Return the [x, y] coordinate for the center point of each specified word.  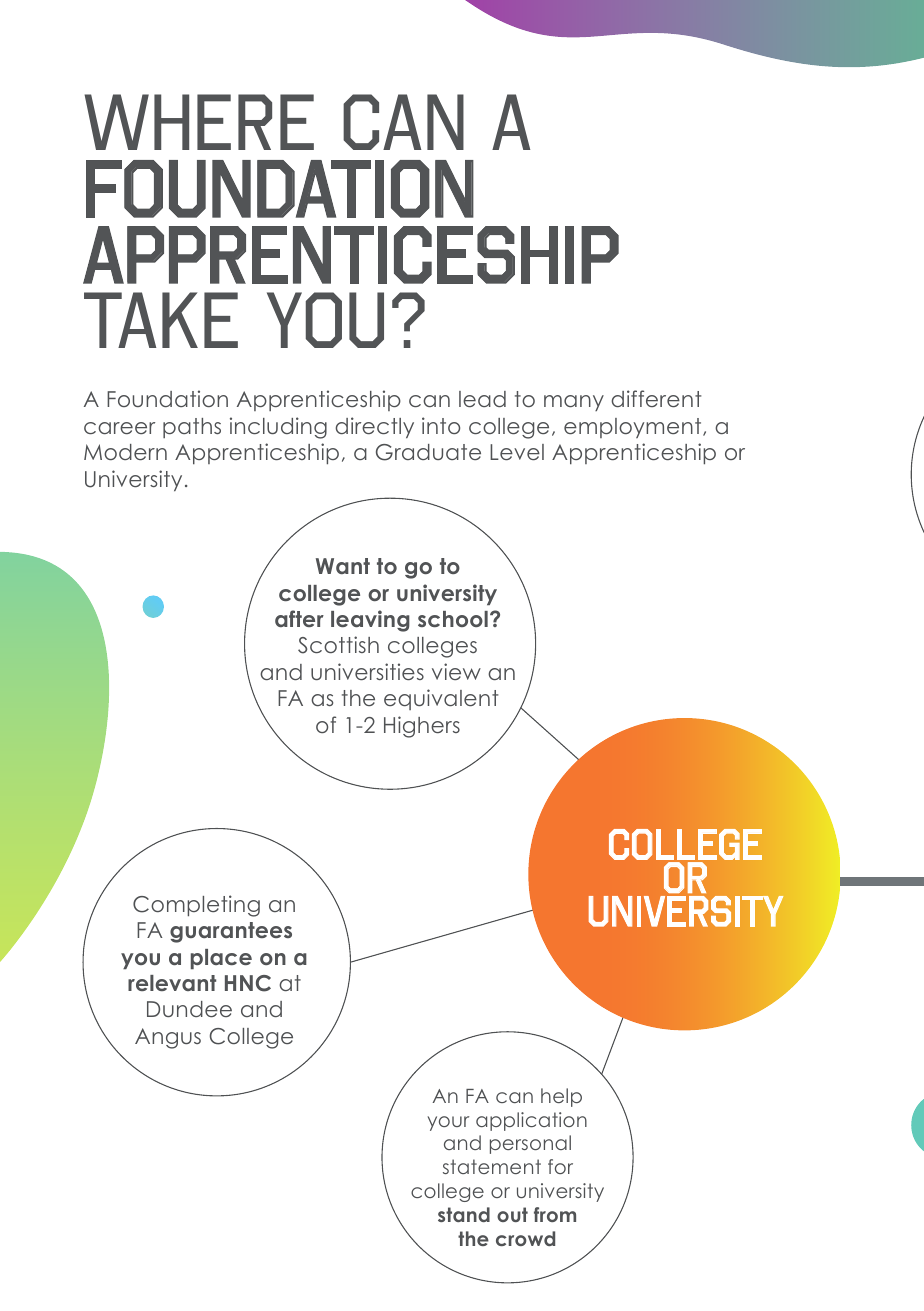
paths [192, 428]
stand [464, 1214]
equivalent [441, 699]
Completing [196, 906]
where [199, 122]
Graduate [428, 452]
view [456, 671]
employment [634, 428]
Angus [168, 1038]
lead [482, 399]
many [574, 403]
